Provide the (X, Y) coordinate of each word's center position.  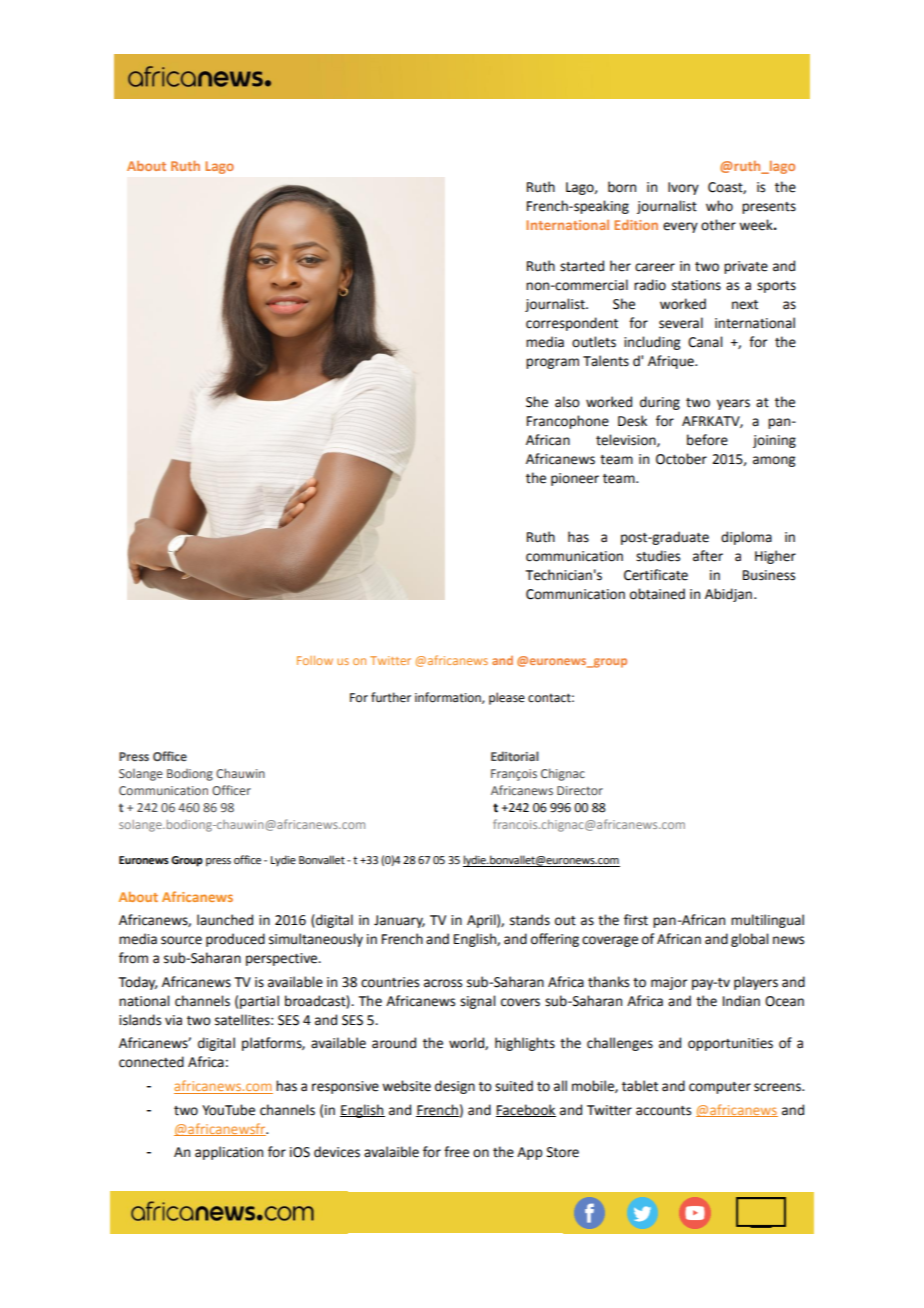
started (582, 266)
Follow (315, 660)
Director (580, 790)
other (718, 225)
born (622, 187)
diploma (746, 538)
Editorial (515, 756)
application (229, 1153)
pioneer (575, 479)
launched (225, 920)
